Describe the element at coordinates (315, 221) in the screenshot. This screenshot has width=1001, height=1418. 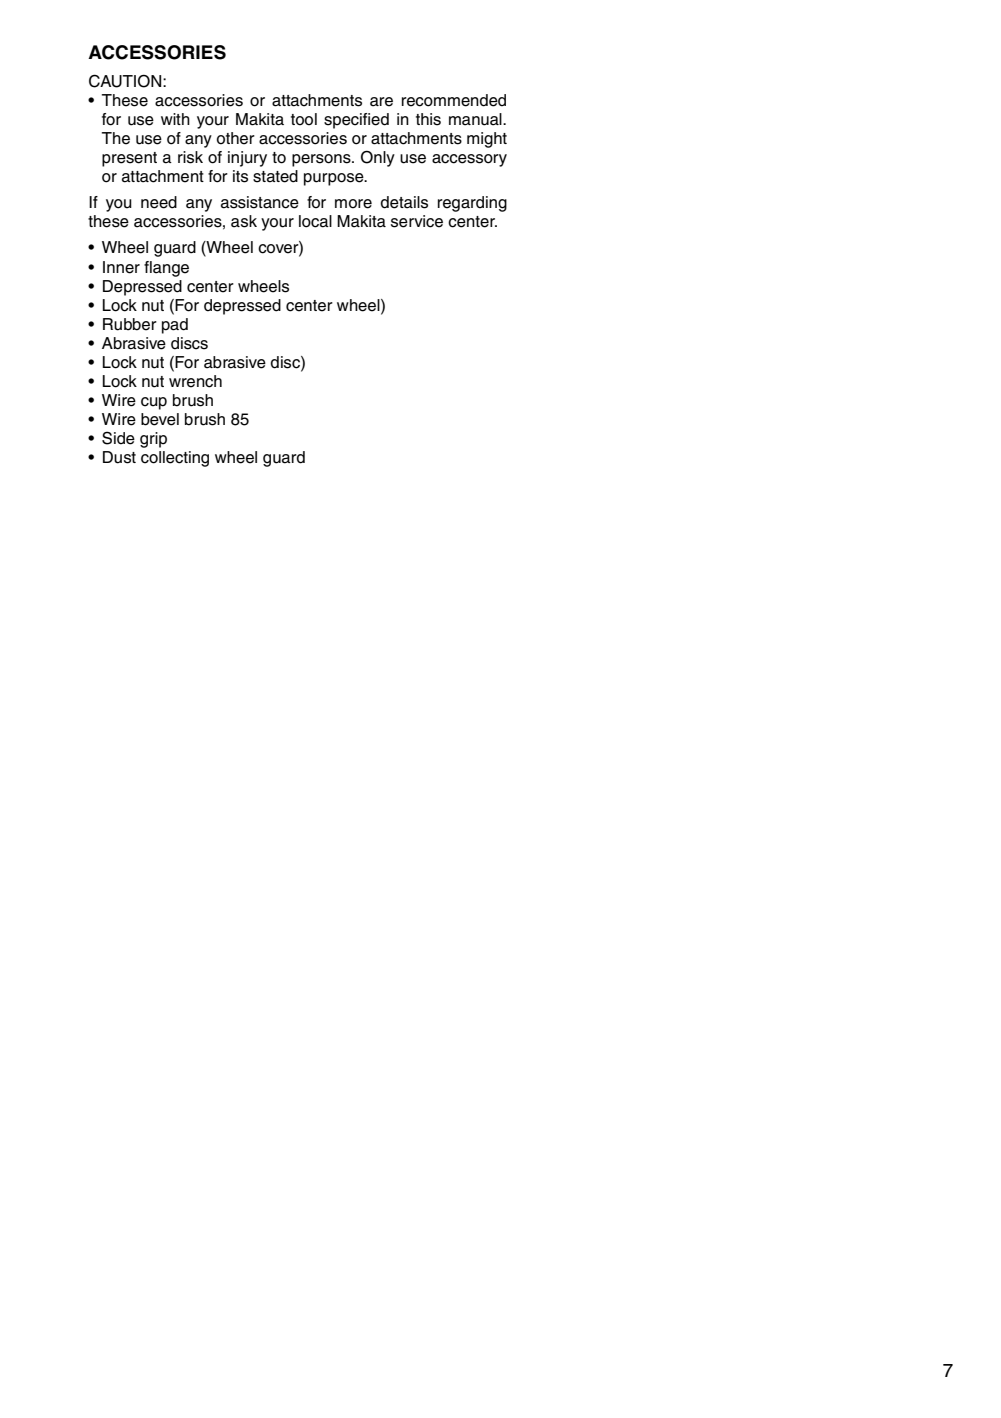
I see `local` at that location.
